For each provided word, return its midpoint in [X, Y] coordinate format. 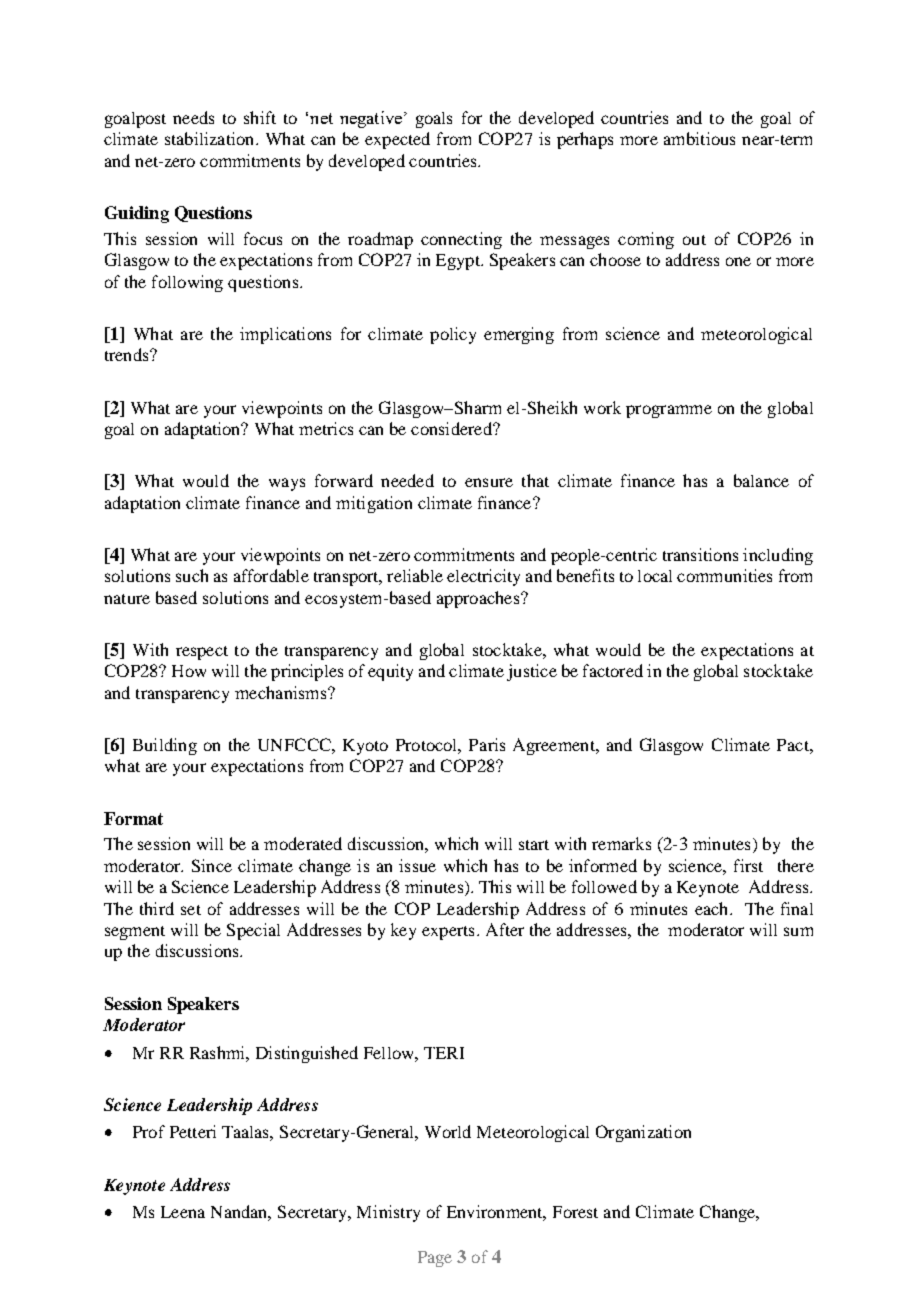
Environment [496, 1212]
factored [613, 670]
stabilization [211, 138]
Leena [183, 1212]
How [189, 671]
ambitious [699, 138]
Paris [487, 744]
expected [397, 140]
